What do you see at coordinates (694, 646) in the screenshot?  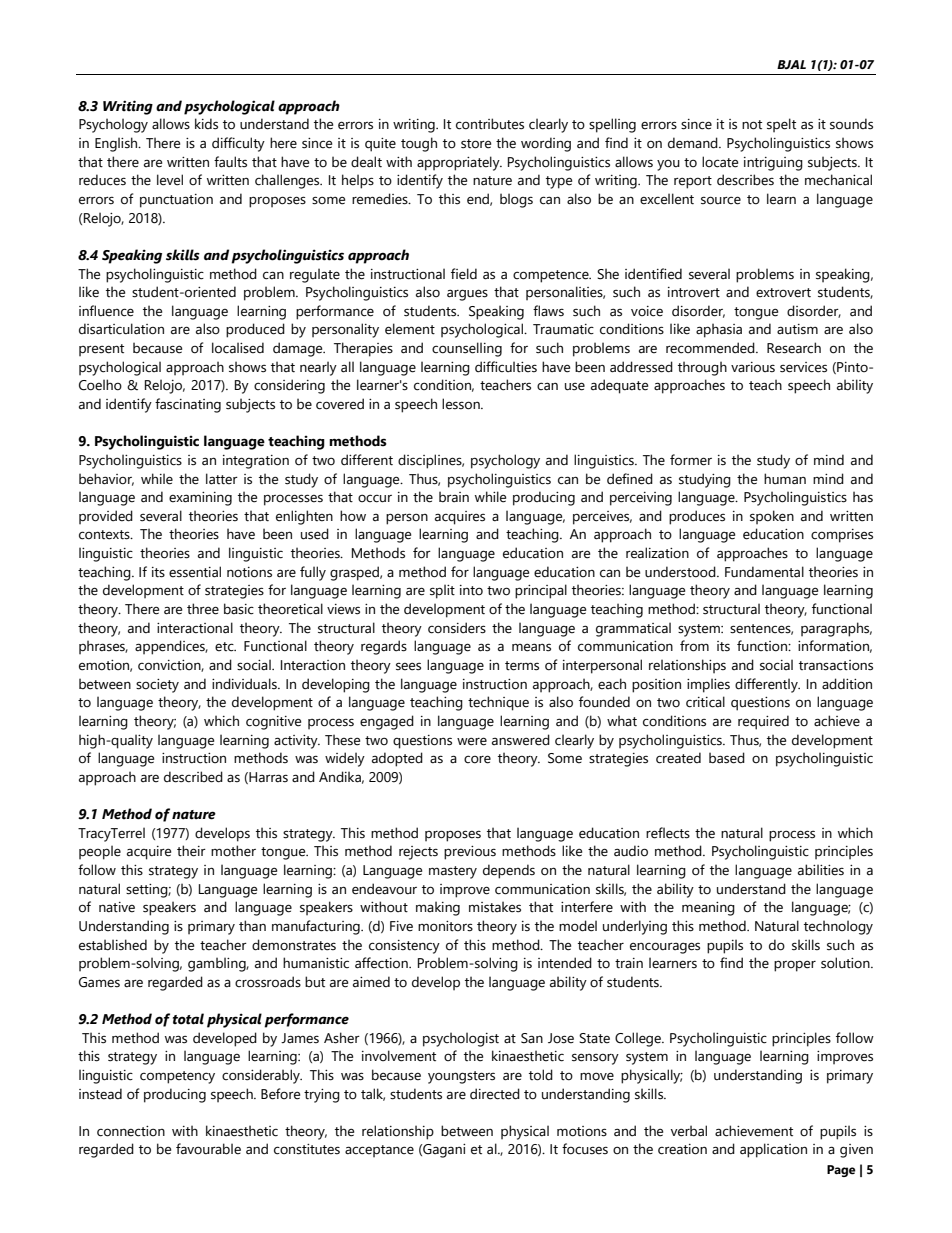 I see `from` at bounding box center [694, 646].
